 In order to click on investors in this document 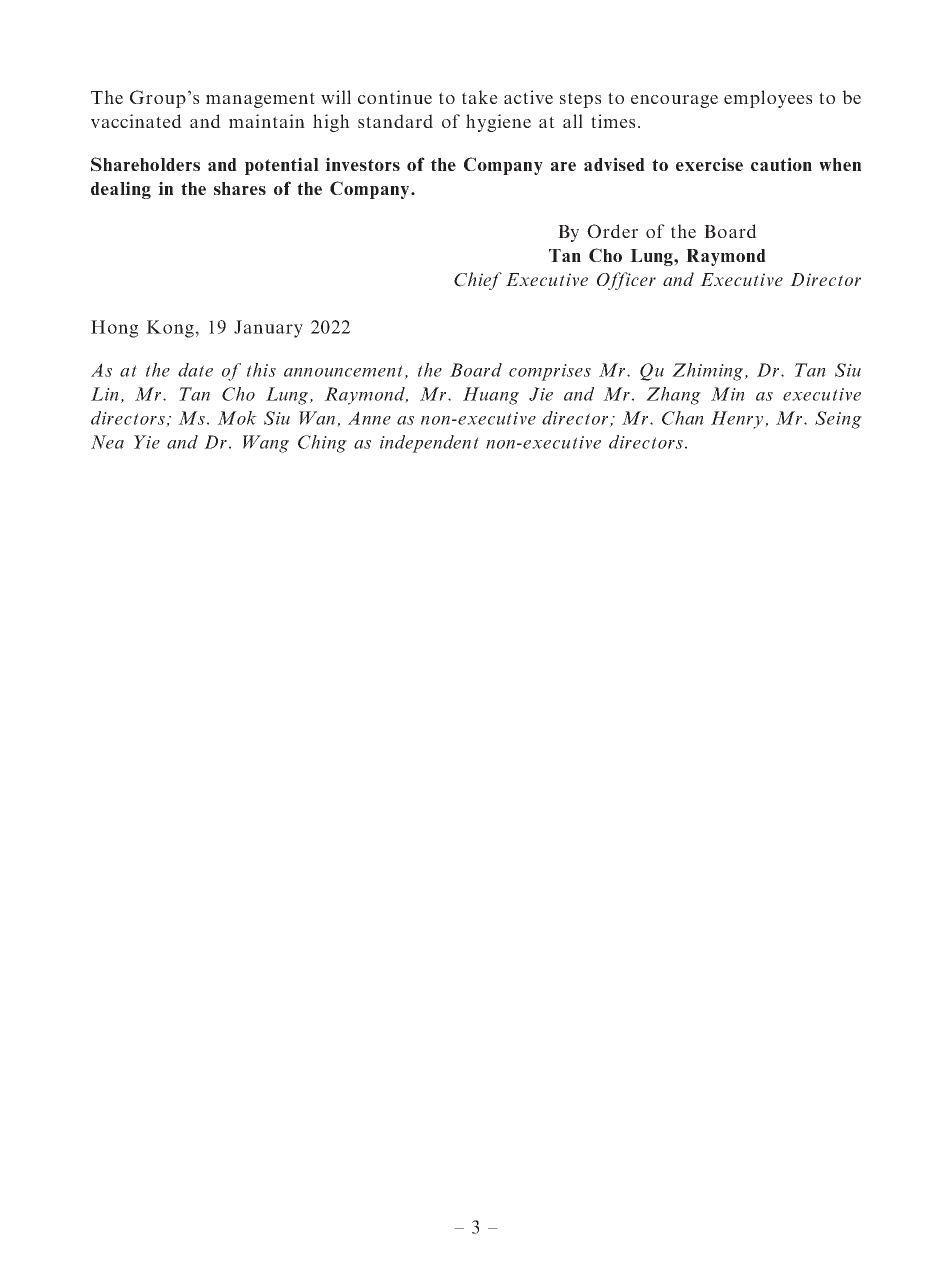, I will do `click(362, 164)`.
